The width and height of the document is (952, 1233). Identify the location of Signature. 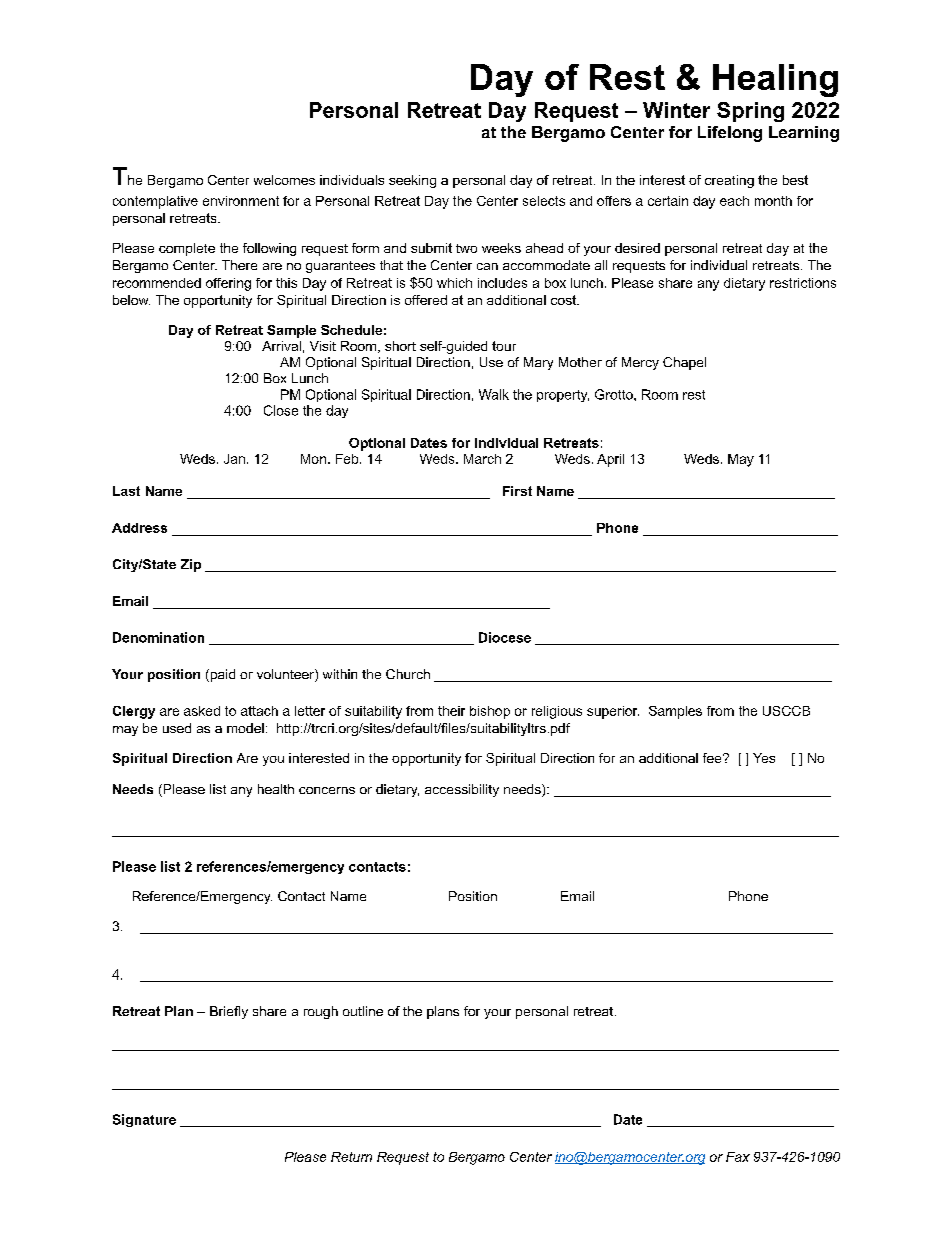
(144, 1120).
